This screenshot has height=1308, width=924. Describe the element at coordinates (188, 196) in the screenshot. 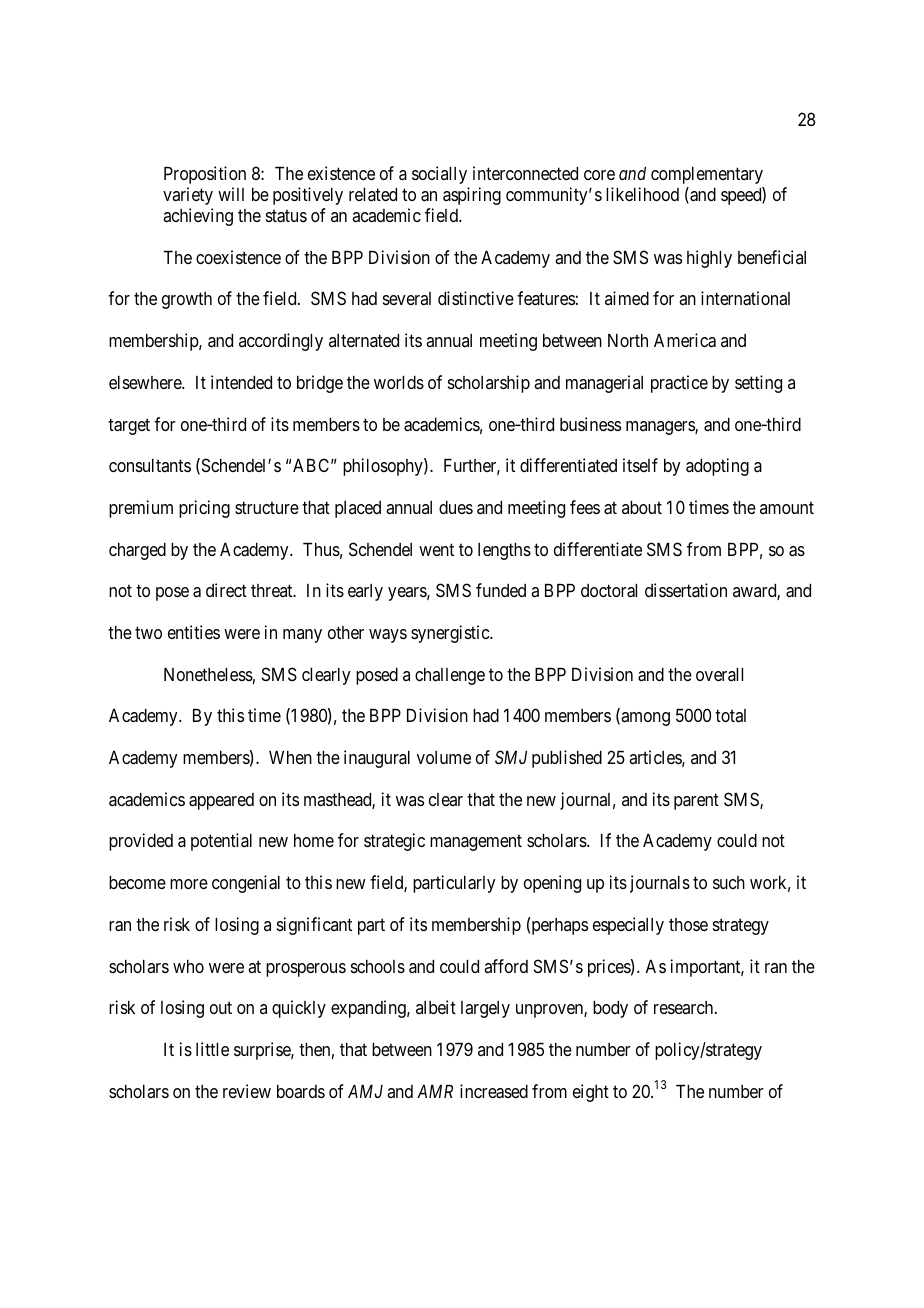

I see `variety` at that location.
